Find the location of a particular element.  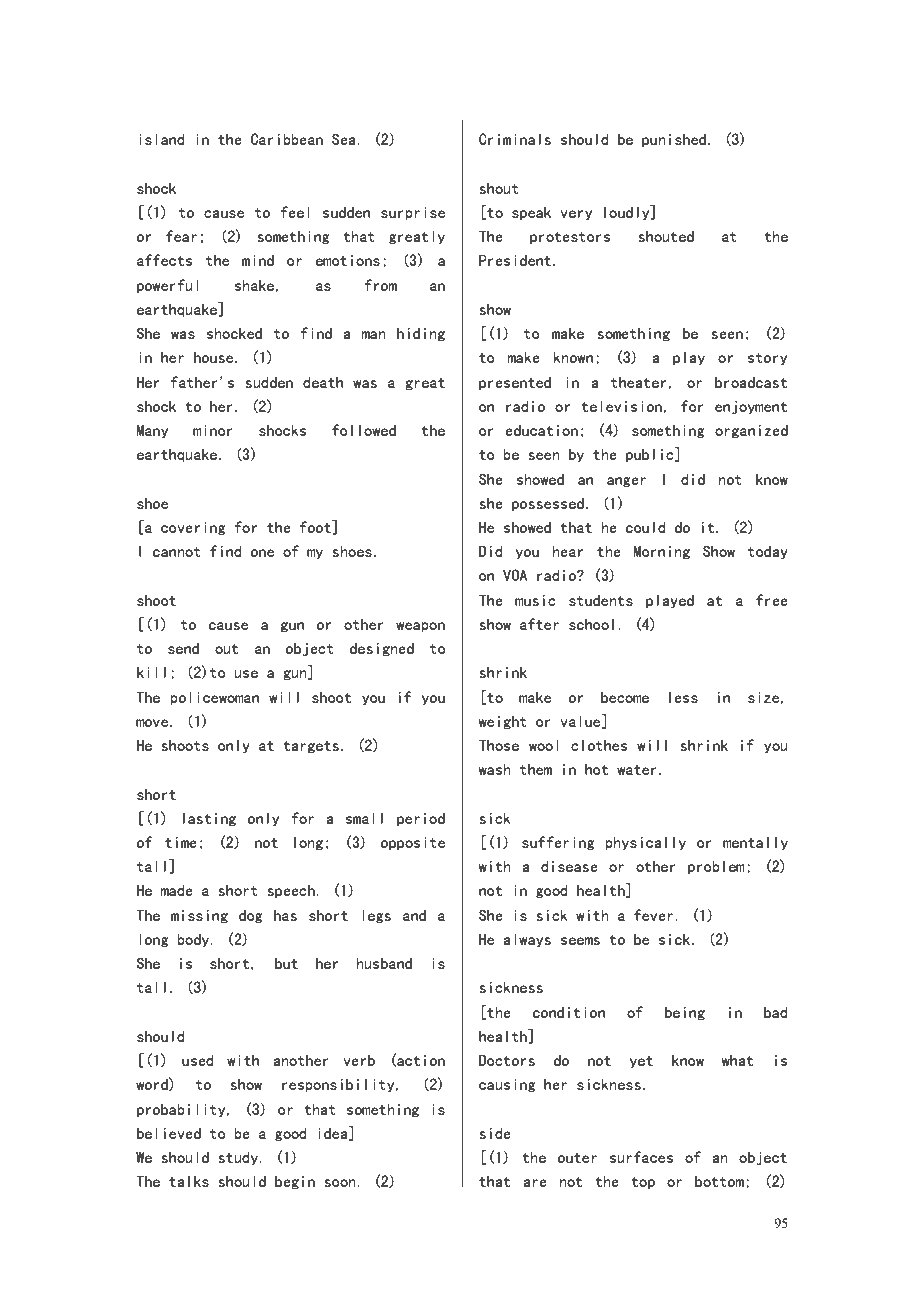

are is located at coordinates (535, 1183).
